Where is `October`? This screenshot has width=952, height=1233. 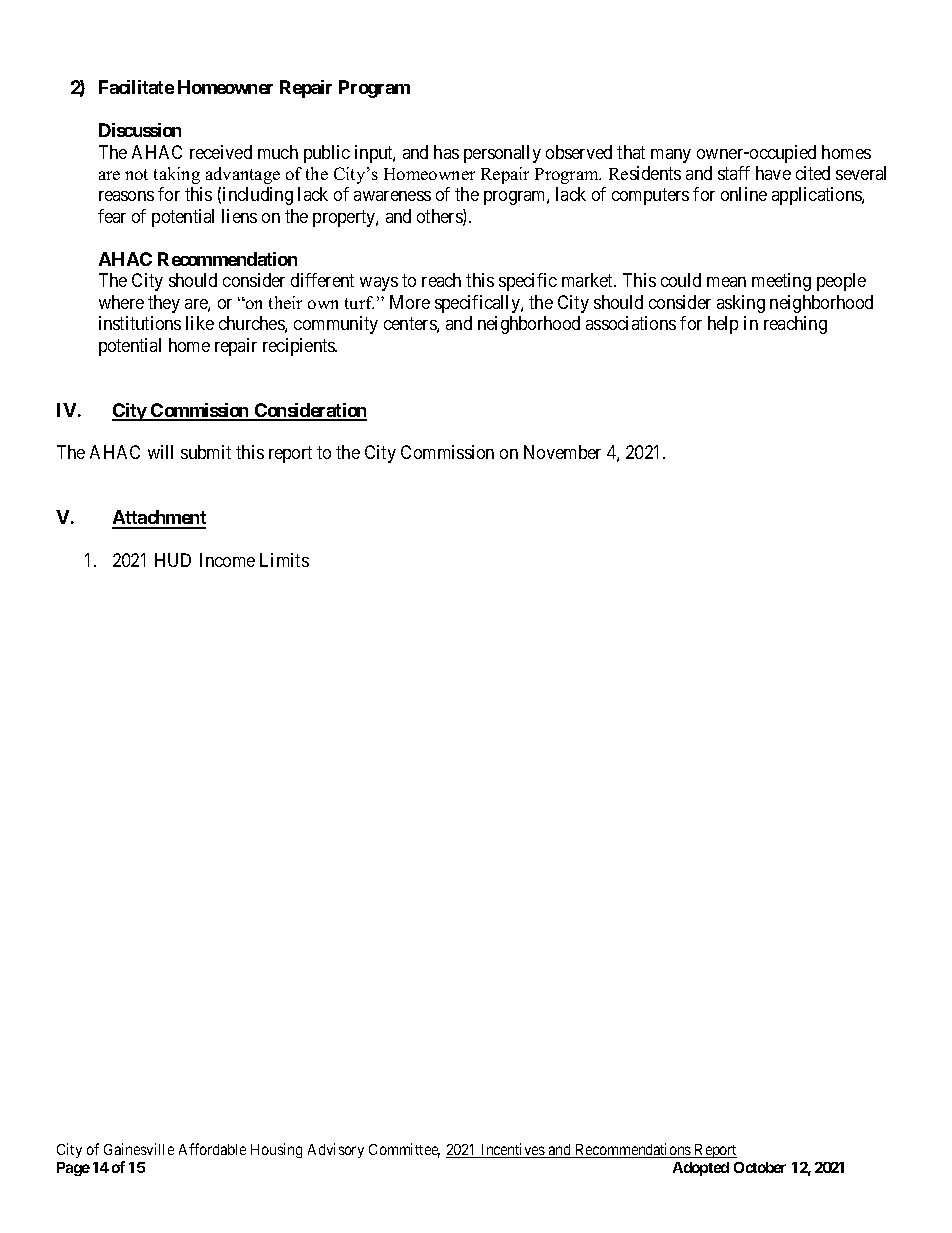
October is located at coordinates (760, 1167).
